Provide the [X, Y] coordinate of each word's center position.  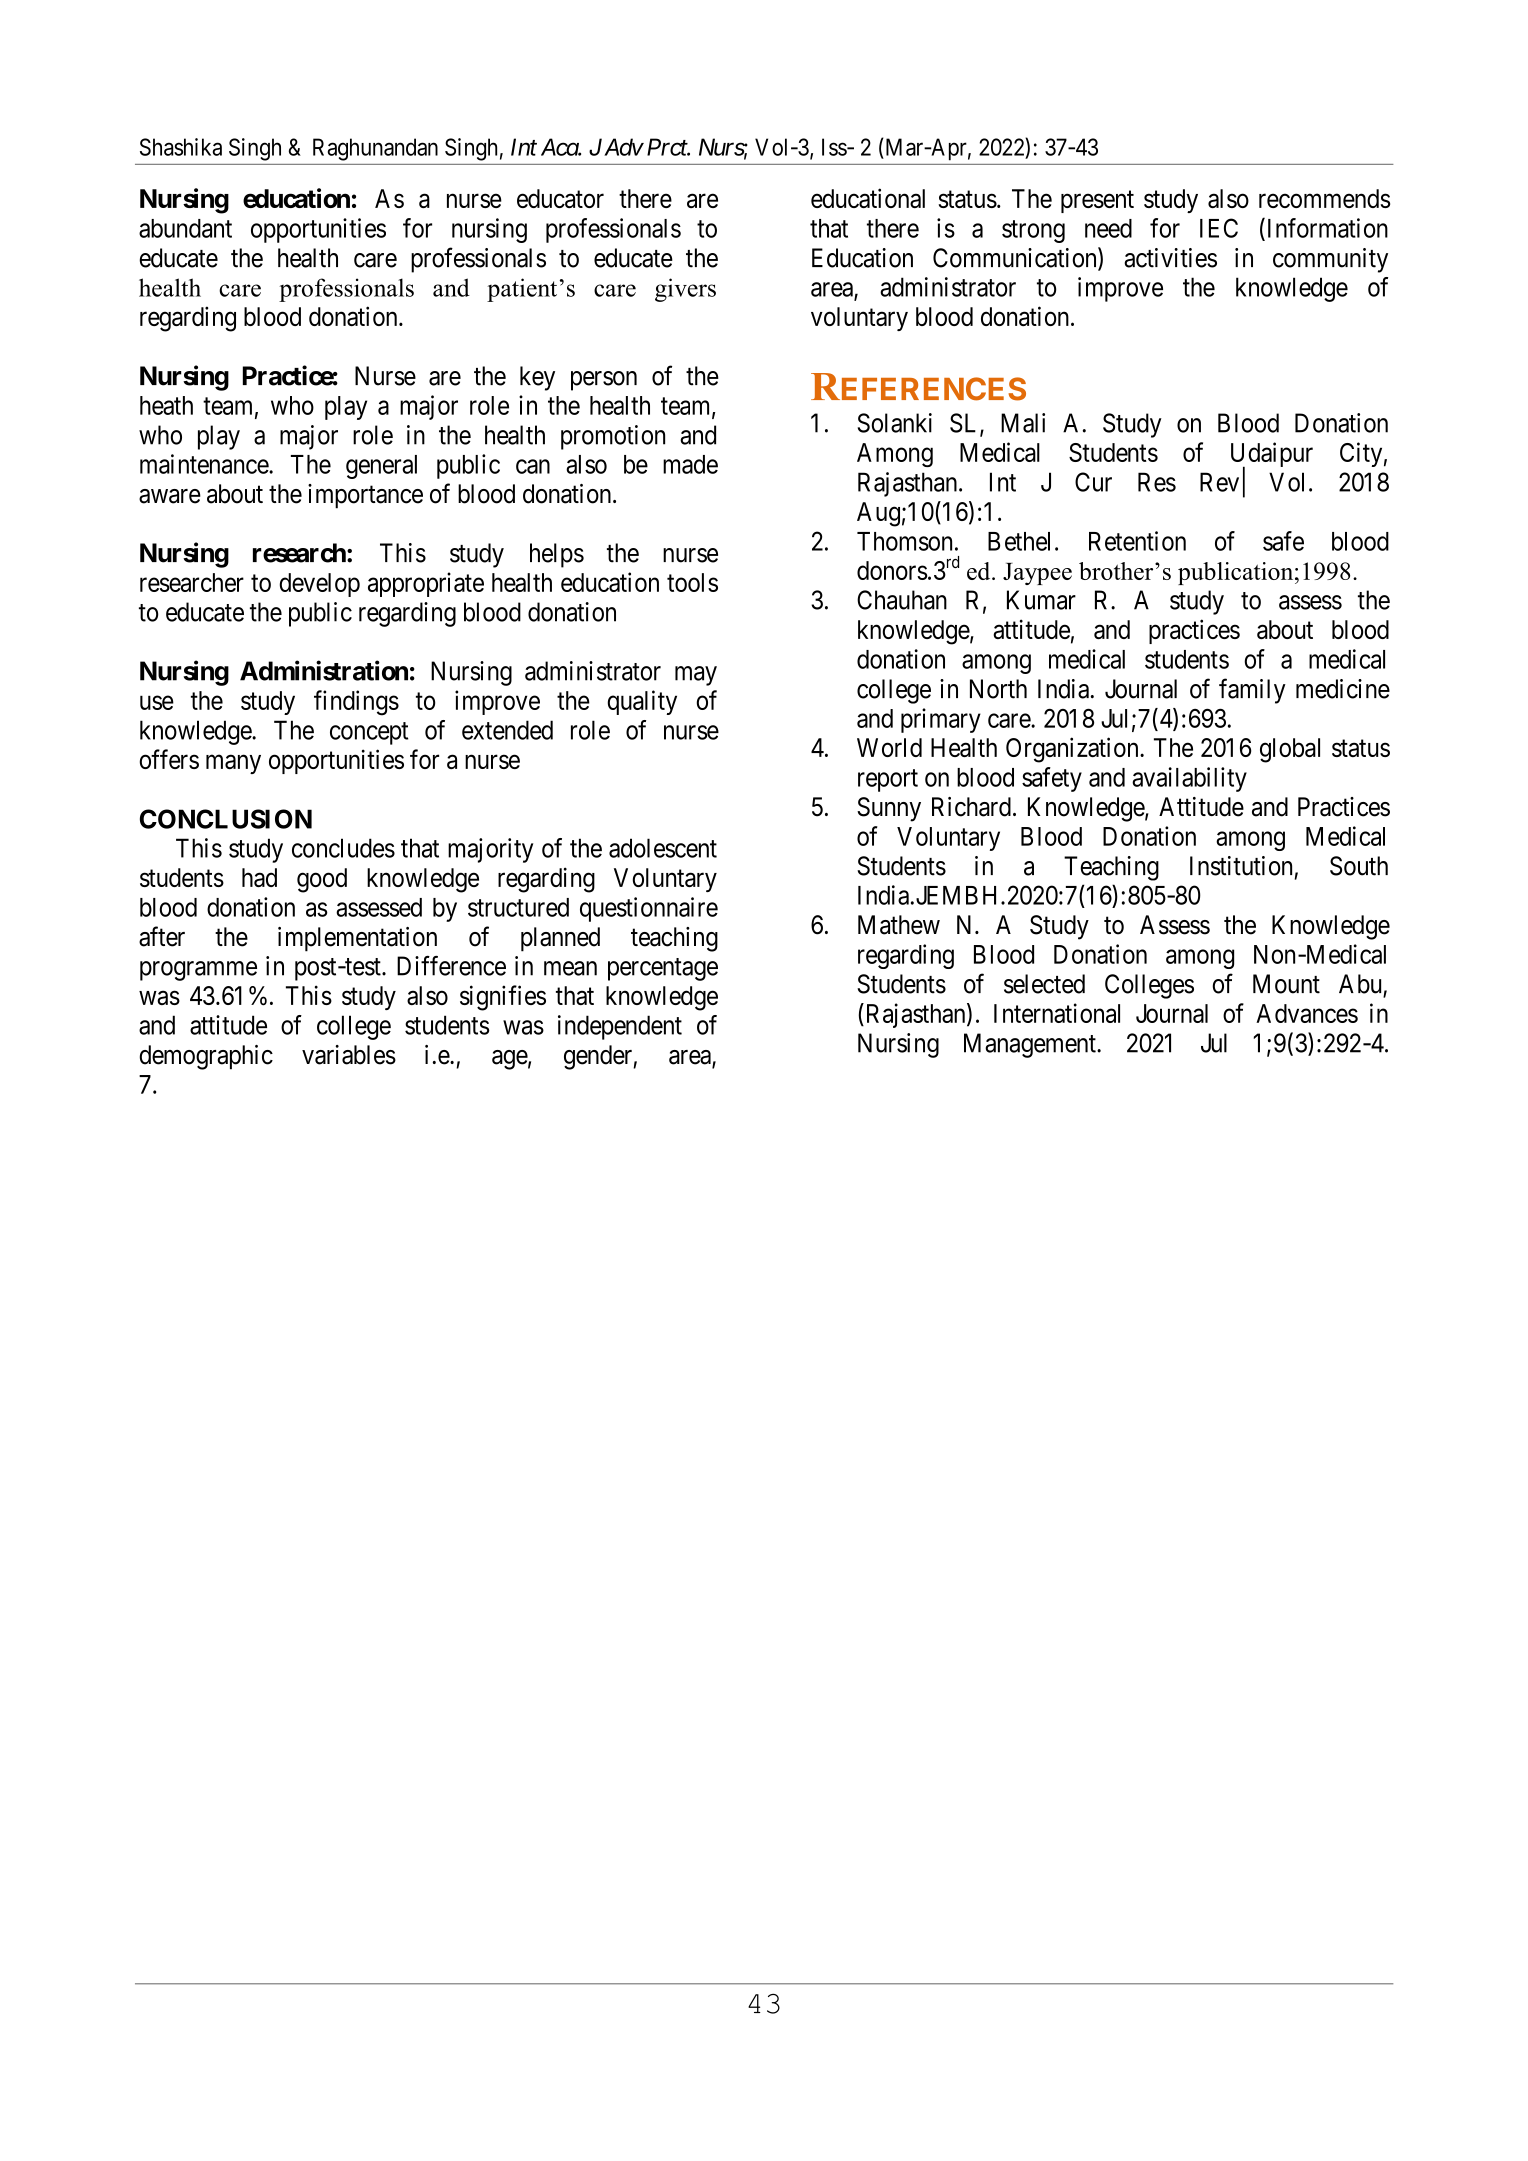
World [889, 747]
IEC [1219, 228]
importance [365, 496]
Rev [1219, 482]
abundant [185, 228]
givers [685, 290]
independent [620, 1027]
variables [349, 1055]
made [690, 464]
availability [1189, 779]
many [233, 764]
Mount [1286, 984]
